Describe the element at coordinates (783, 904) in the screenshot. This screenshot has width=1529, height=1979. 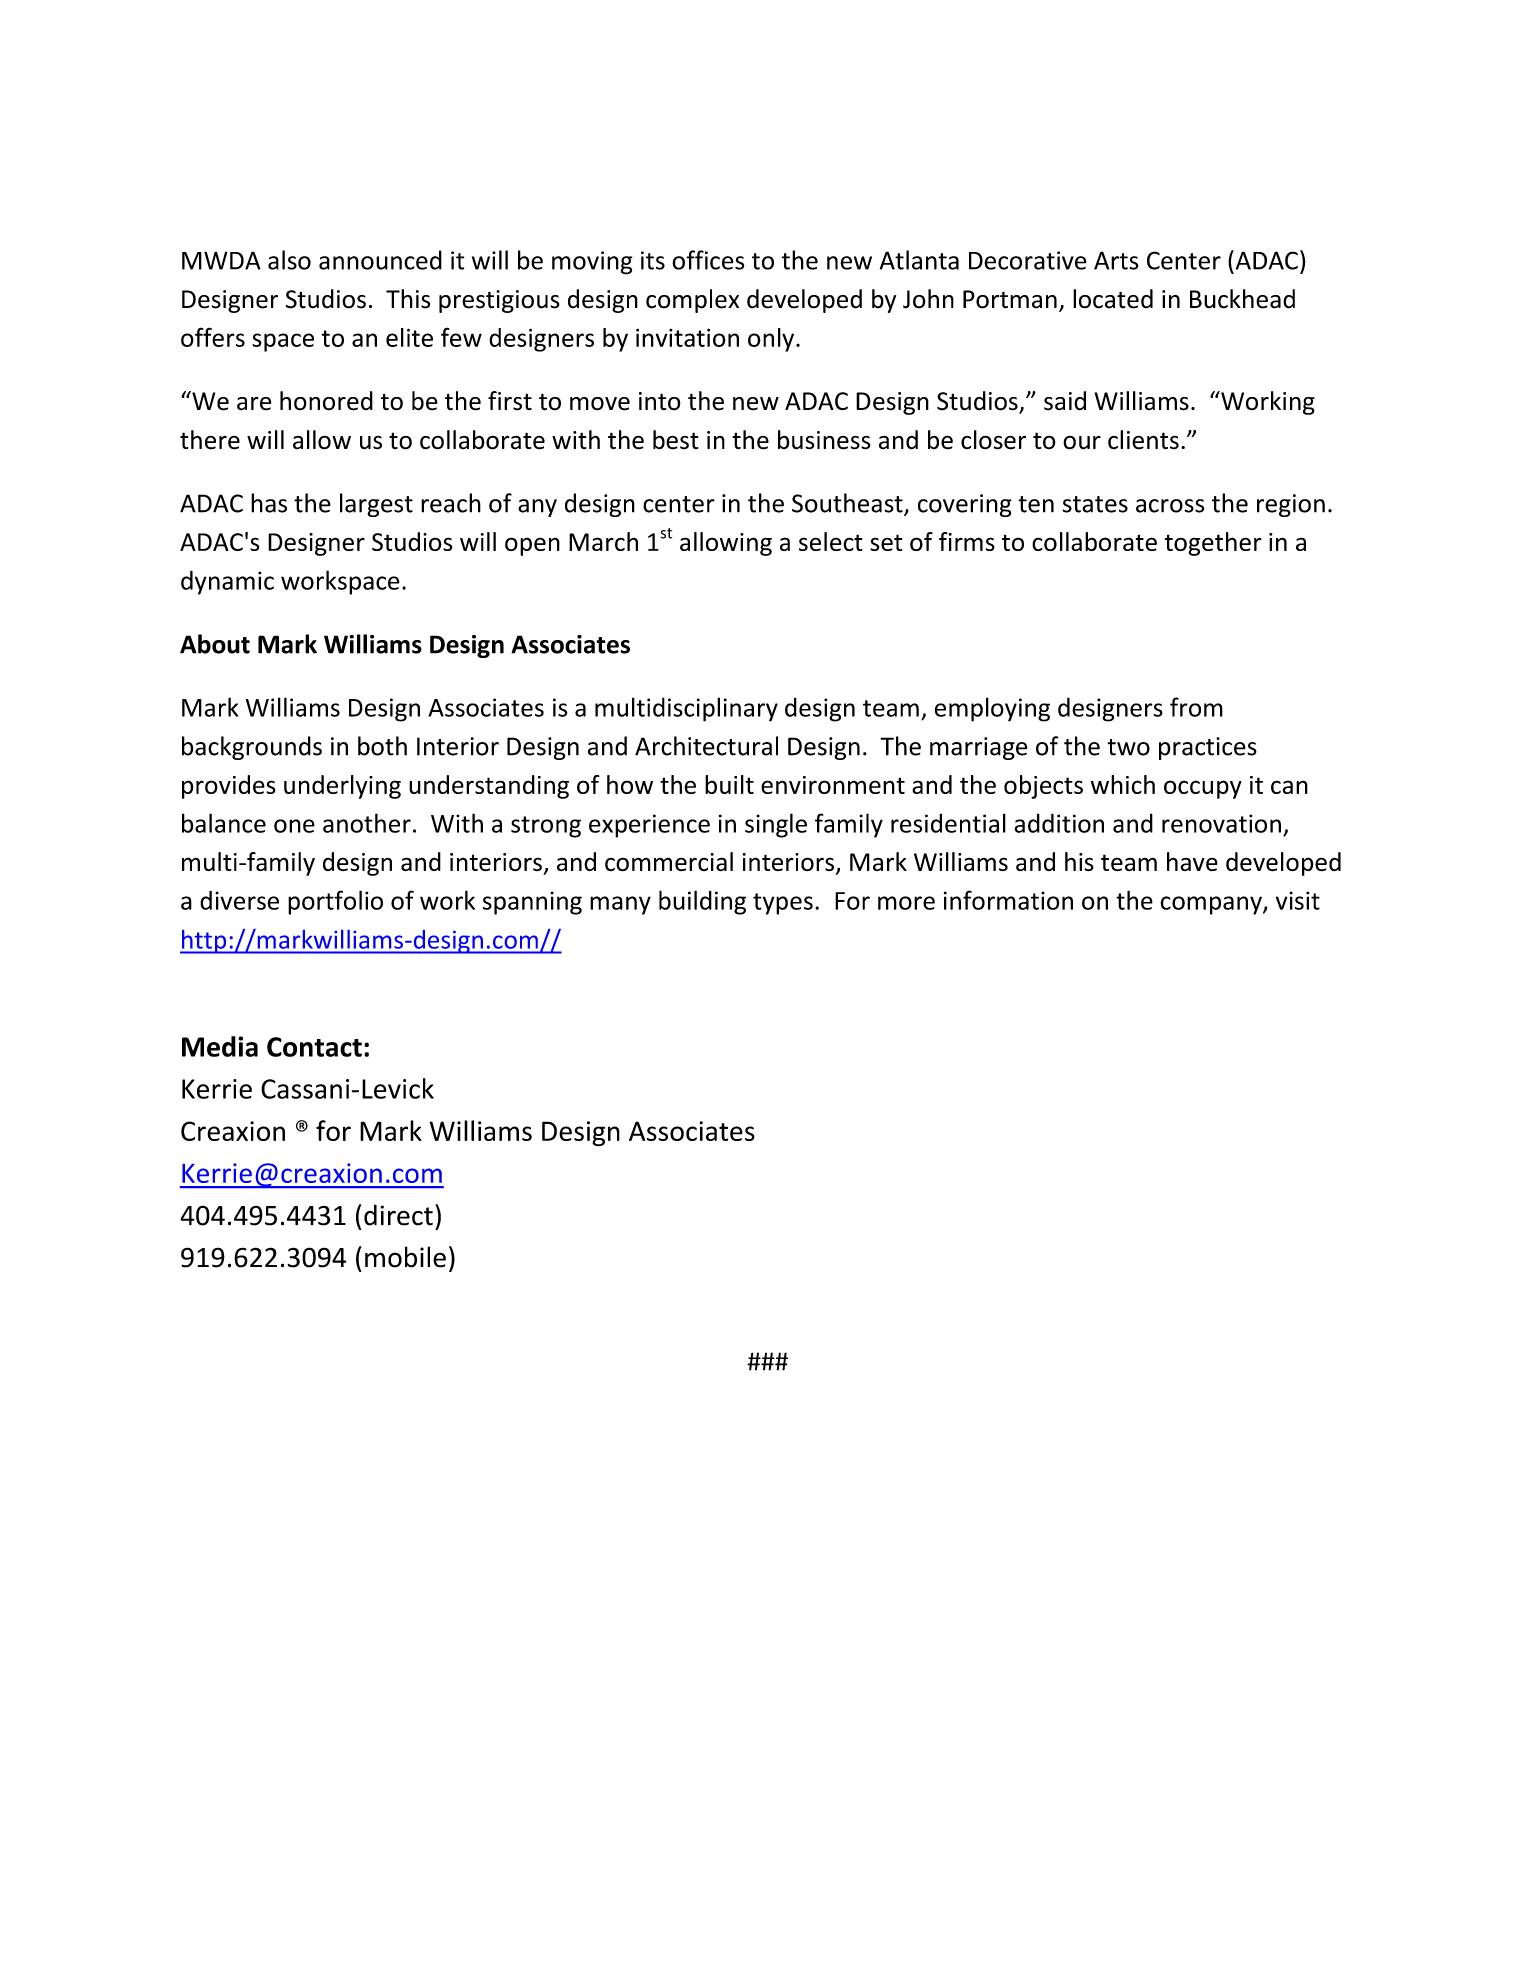
I see `types` at that location.
